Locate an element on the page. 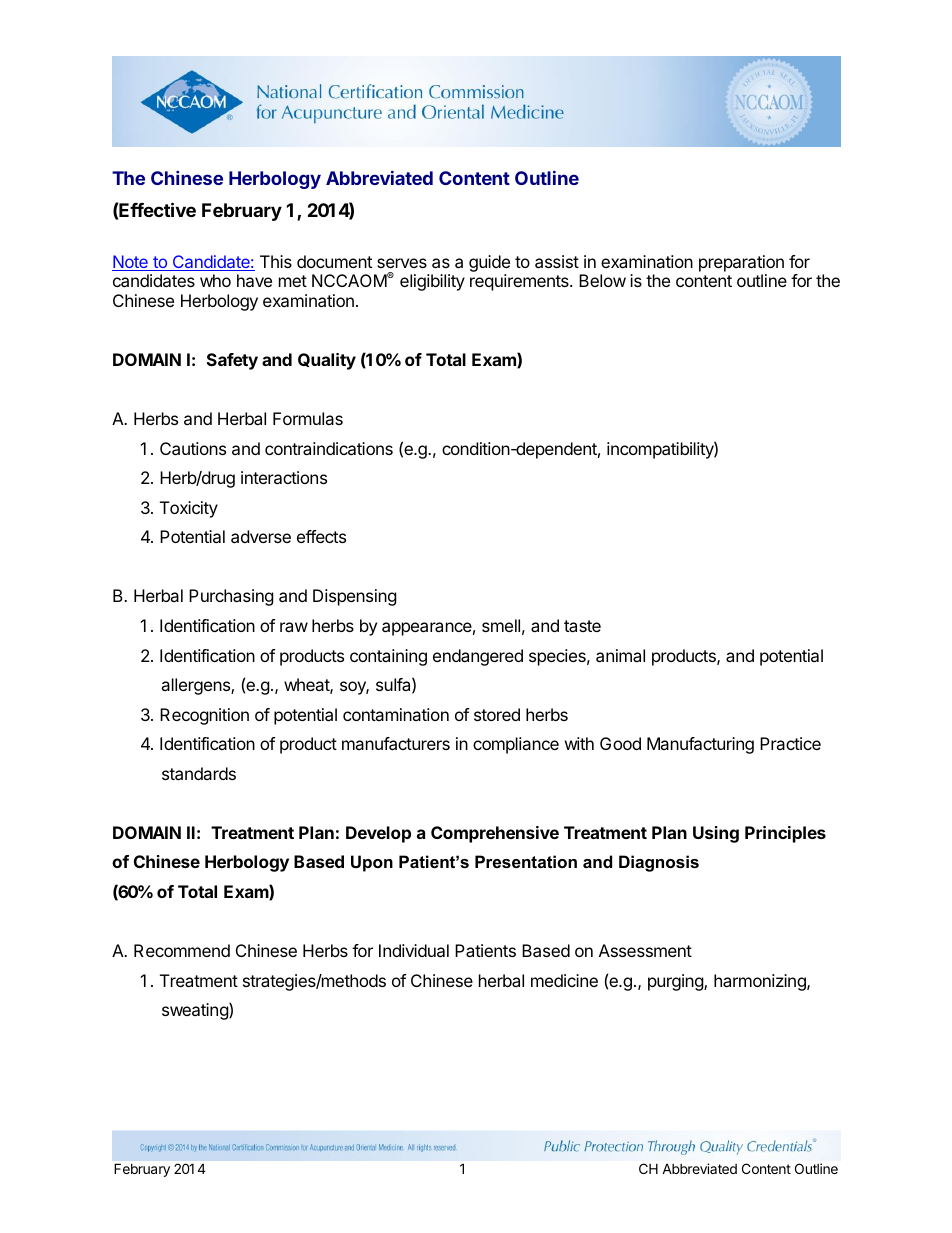 The image size is (952, 1233). who is located at coordinates (215, 280).
